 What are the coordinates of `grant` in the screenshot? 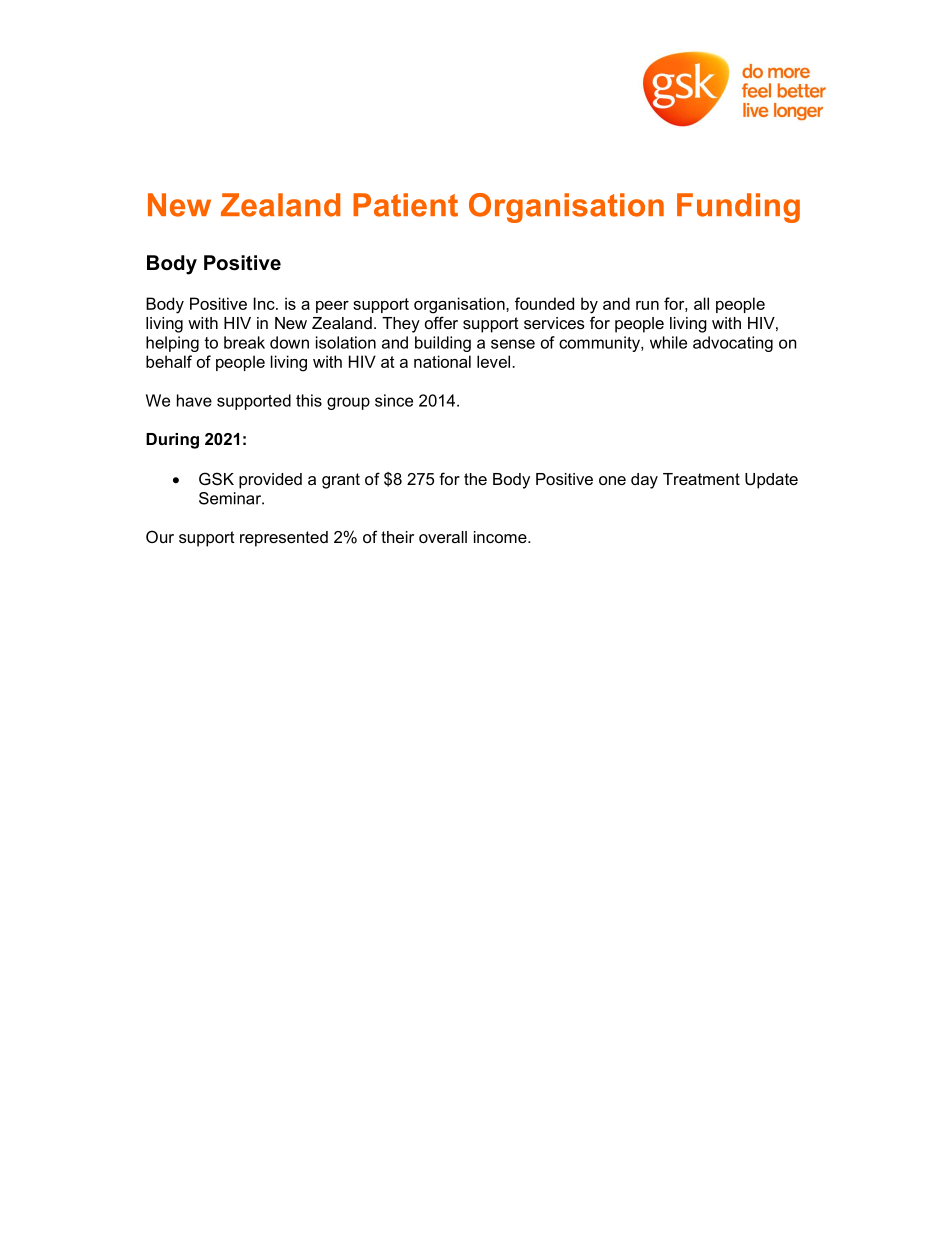 It's located at (341, 481).
